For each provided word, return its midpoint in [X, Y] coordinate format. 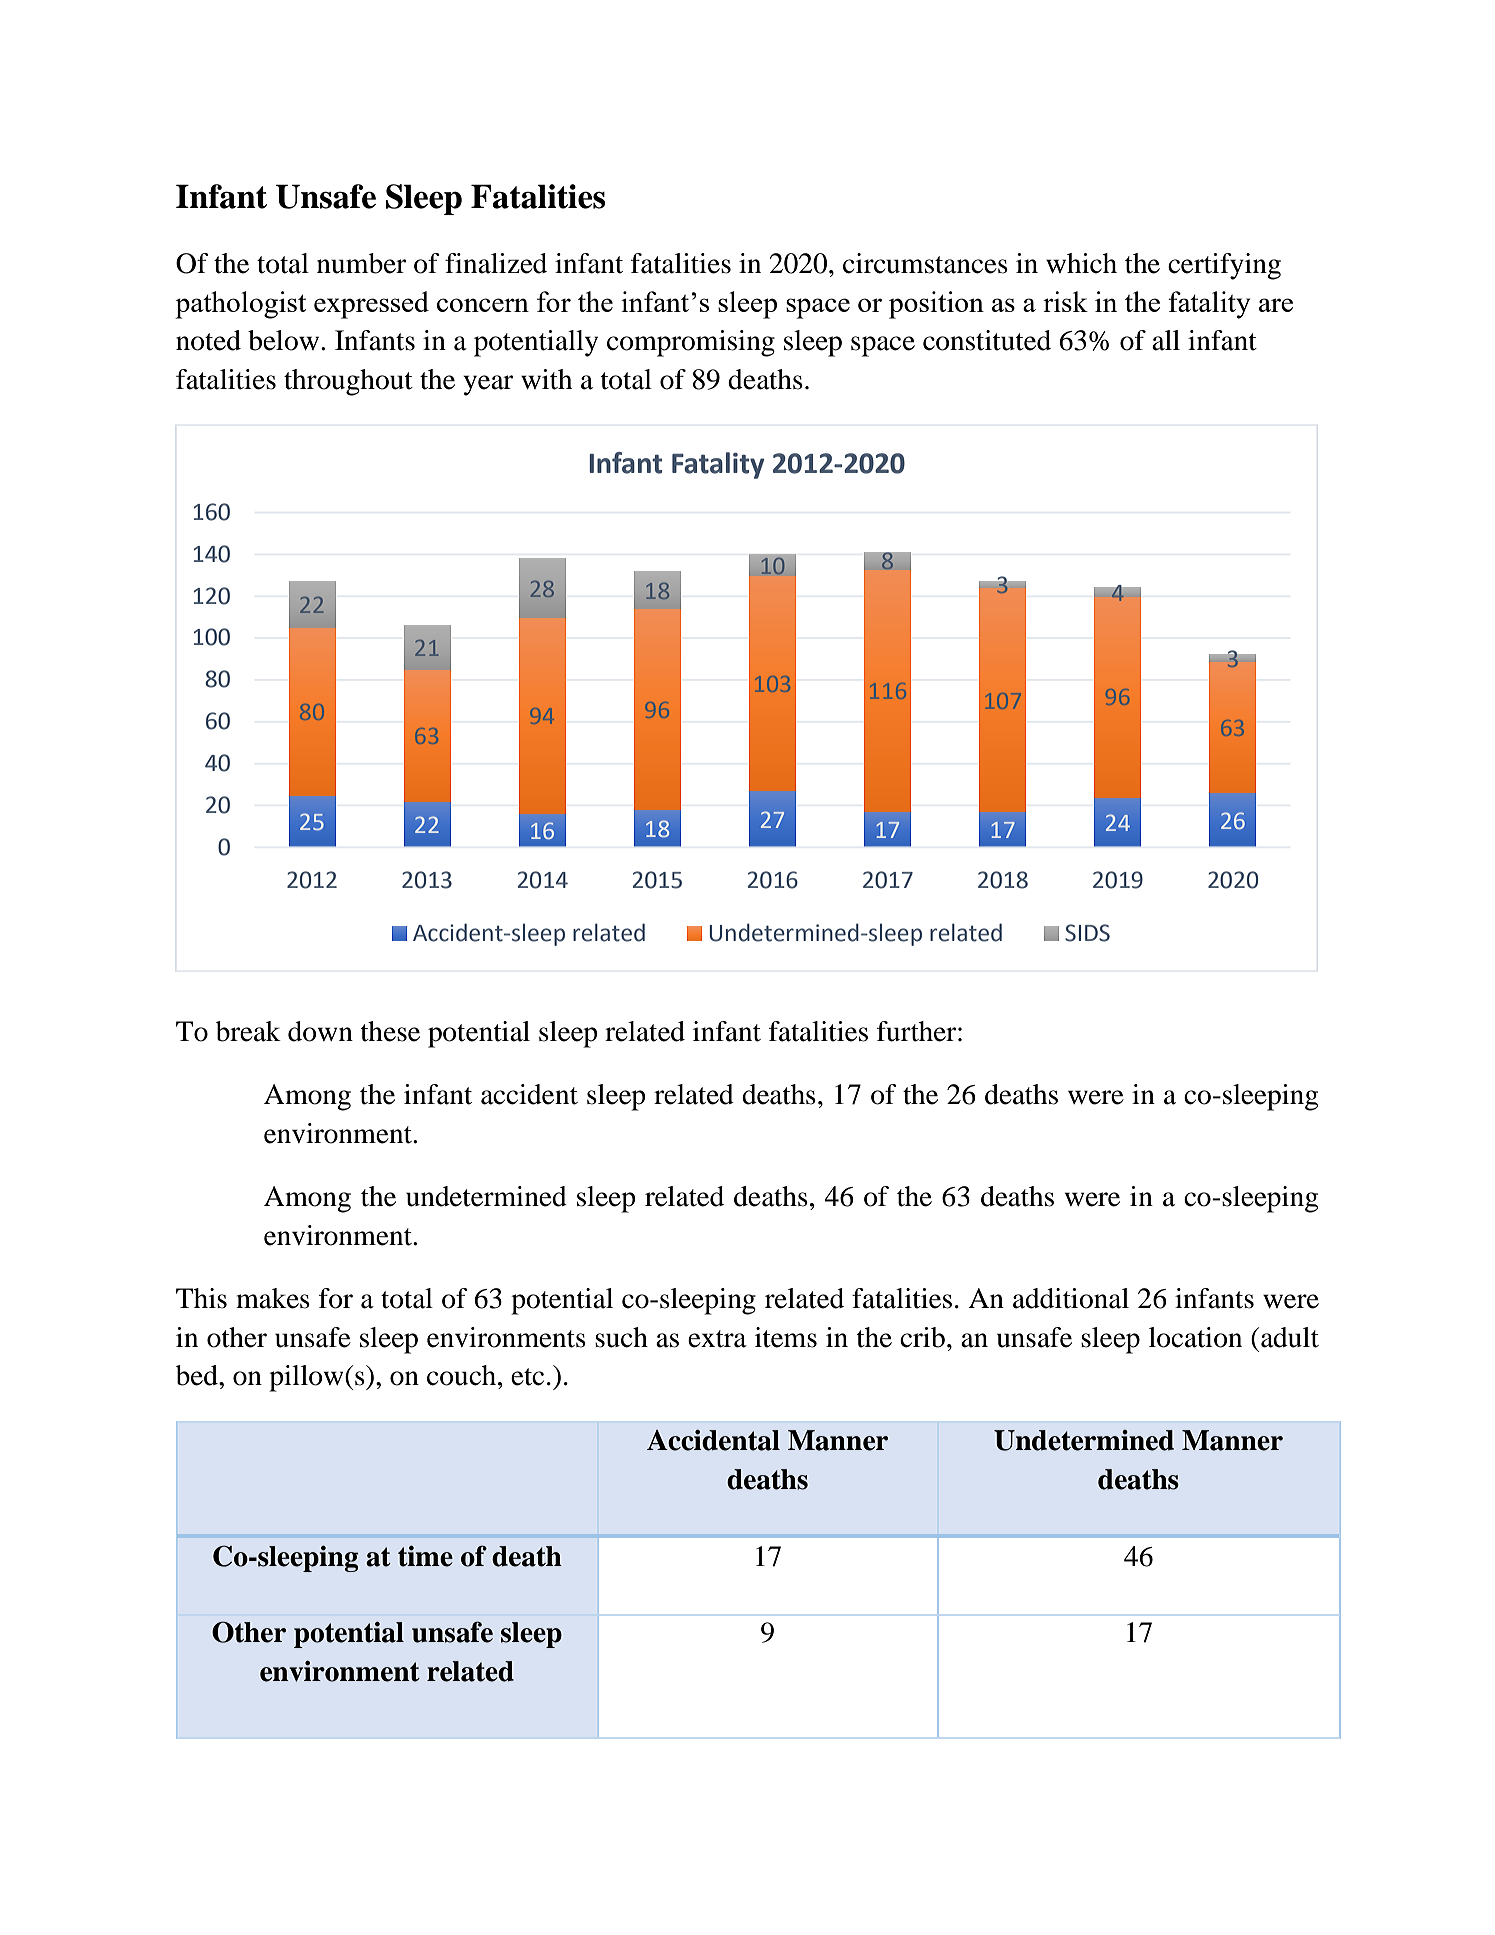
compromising [691, 343]
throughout [348, 382]
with [546, 379]
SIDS [1087, 933]
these [390, 1031]
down [320, 1031]
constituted [987, 340]
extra [717, 1339]
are [1276, 305]
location [1195, 1337]
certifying [1224, 266]
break [248, 1031]
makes [273, 1298]
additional [1071, 1298]
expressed [371, 305]
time [425, 1556]
